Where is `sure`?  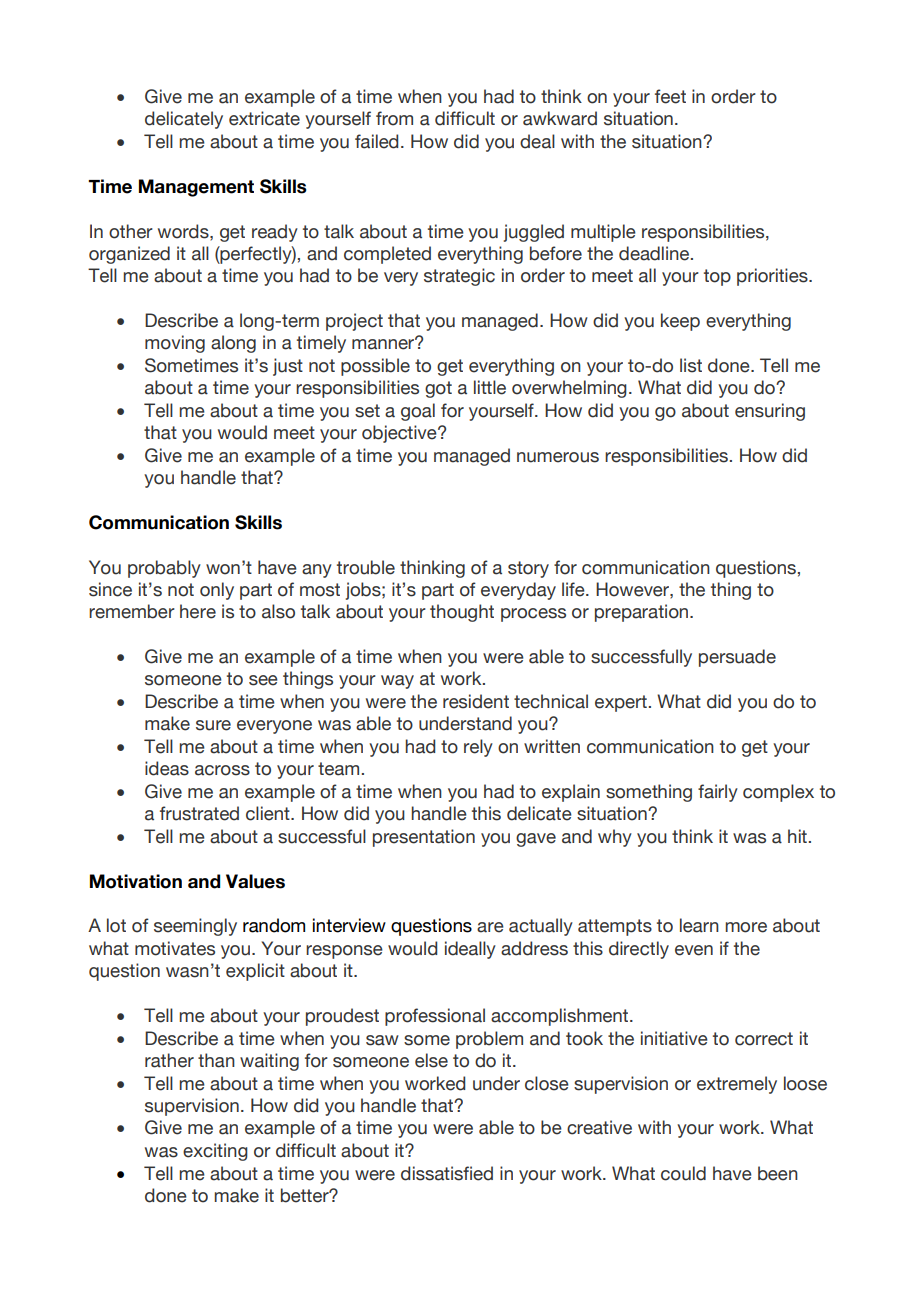 sure is located at coordinates (213, 725).
